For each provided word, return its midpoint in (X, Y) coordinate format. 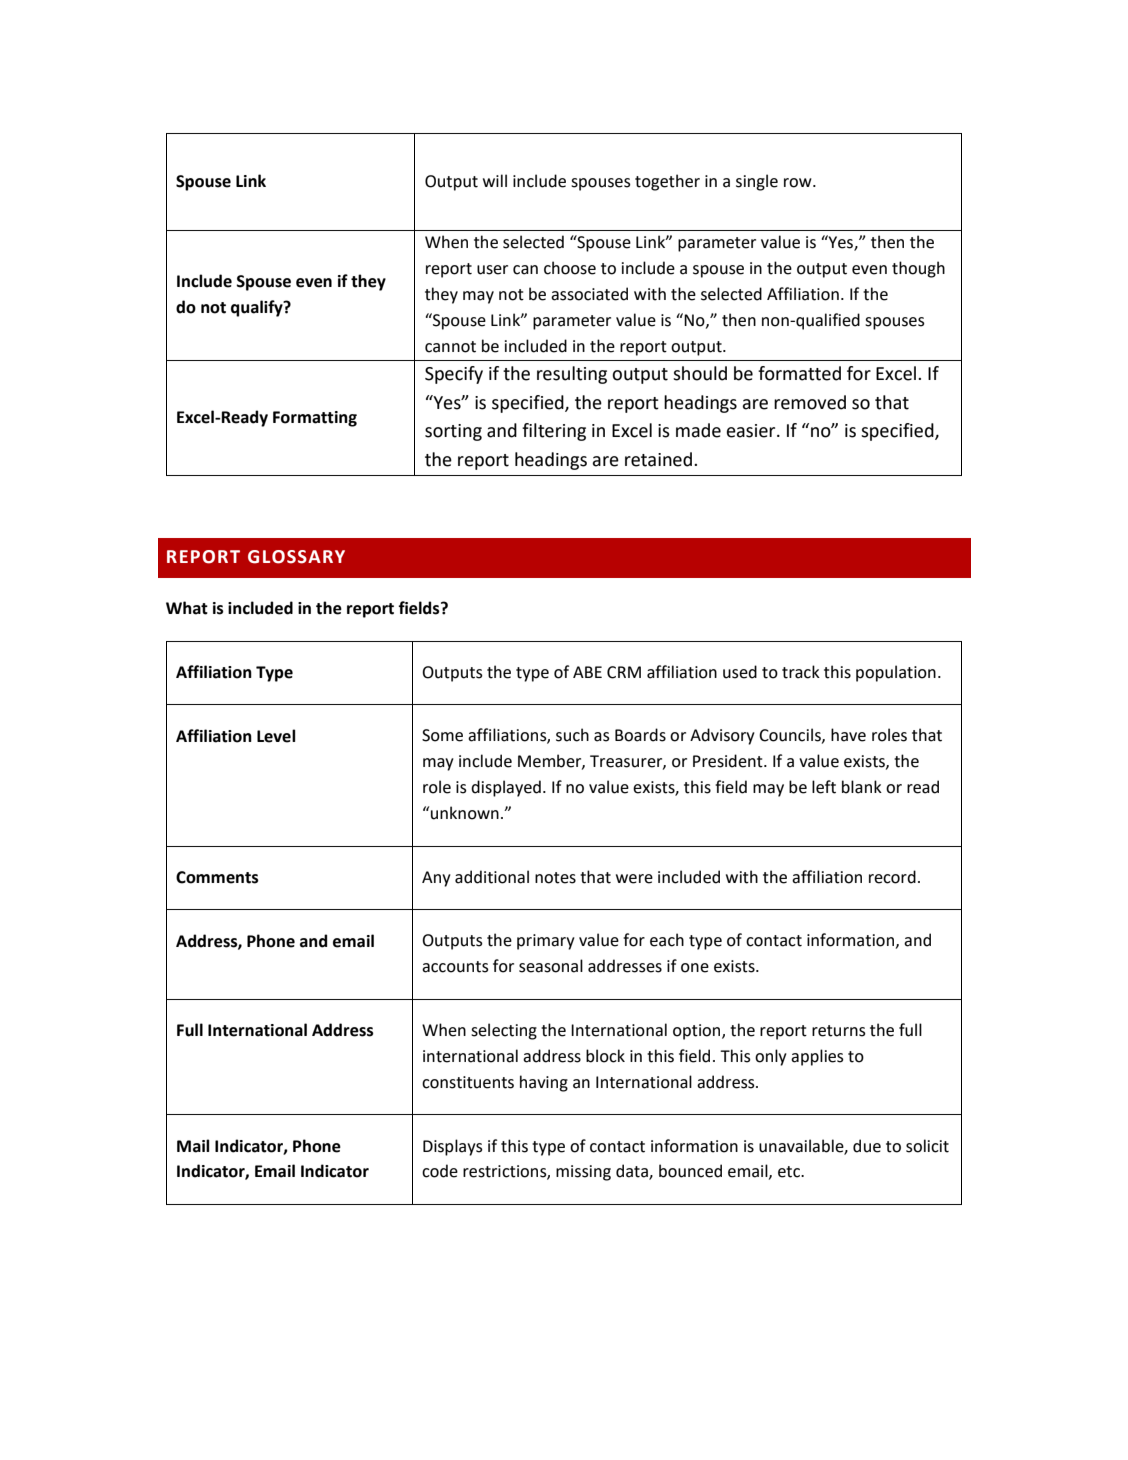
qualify (258, 308)
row (799, 183)
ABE (587, 672)
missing (583, 1173)
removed (810, 402)
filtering (554, 432)
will (495, 180)
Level (276, 736)
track (801, 672)
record (892, 877)
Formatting (315, 419)
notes (555, 878)
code (440, 1171)
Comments (217, 877)
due (867, 1146)
